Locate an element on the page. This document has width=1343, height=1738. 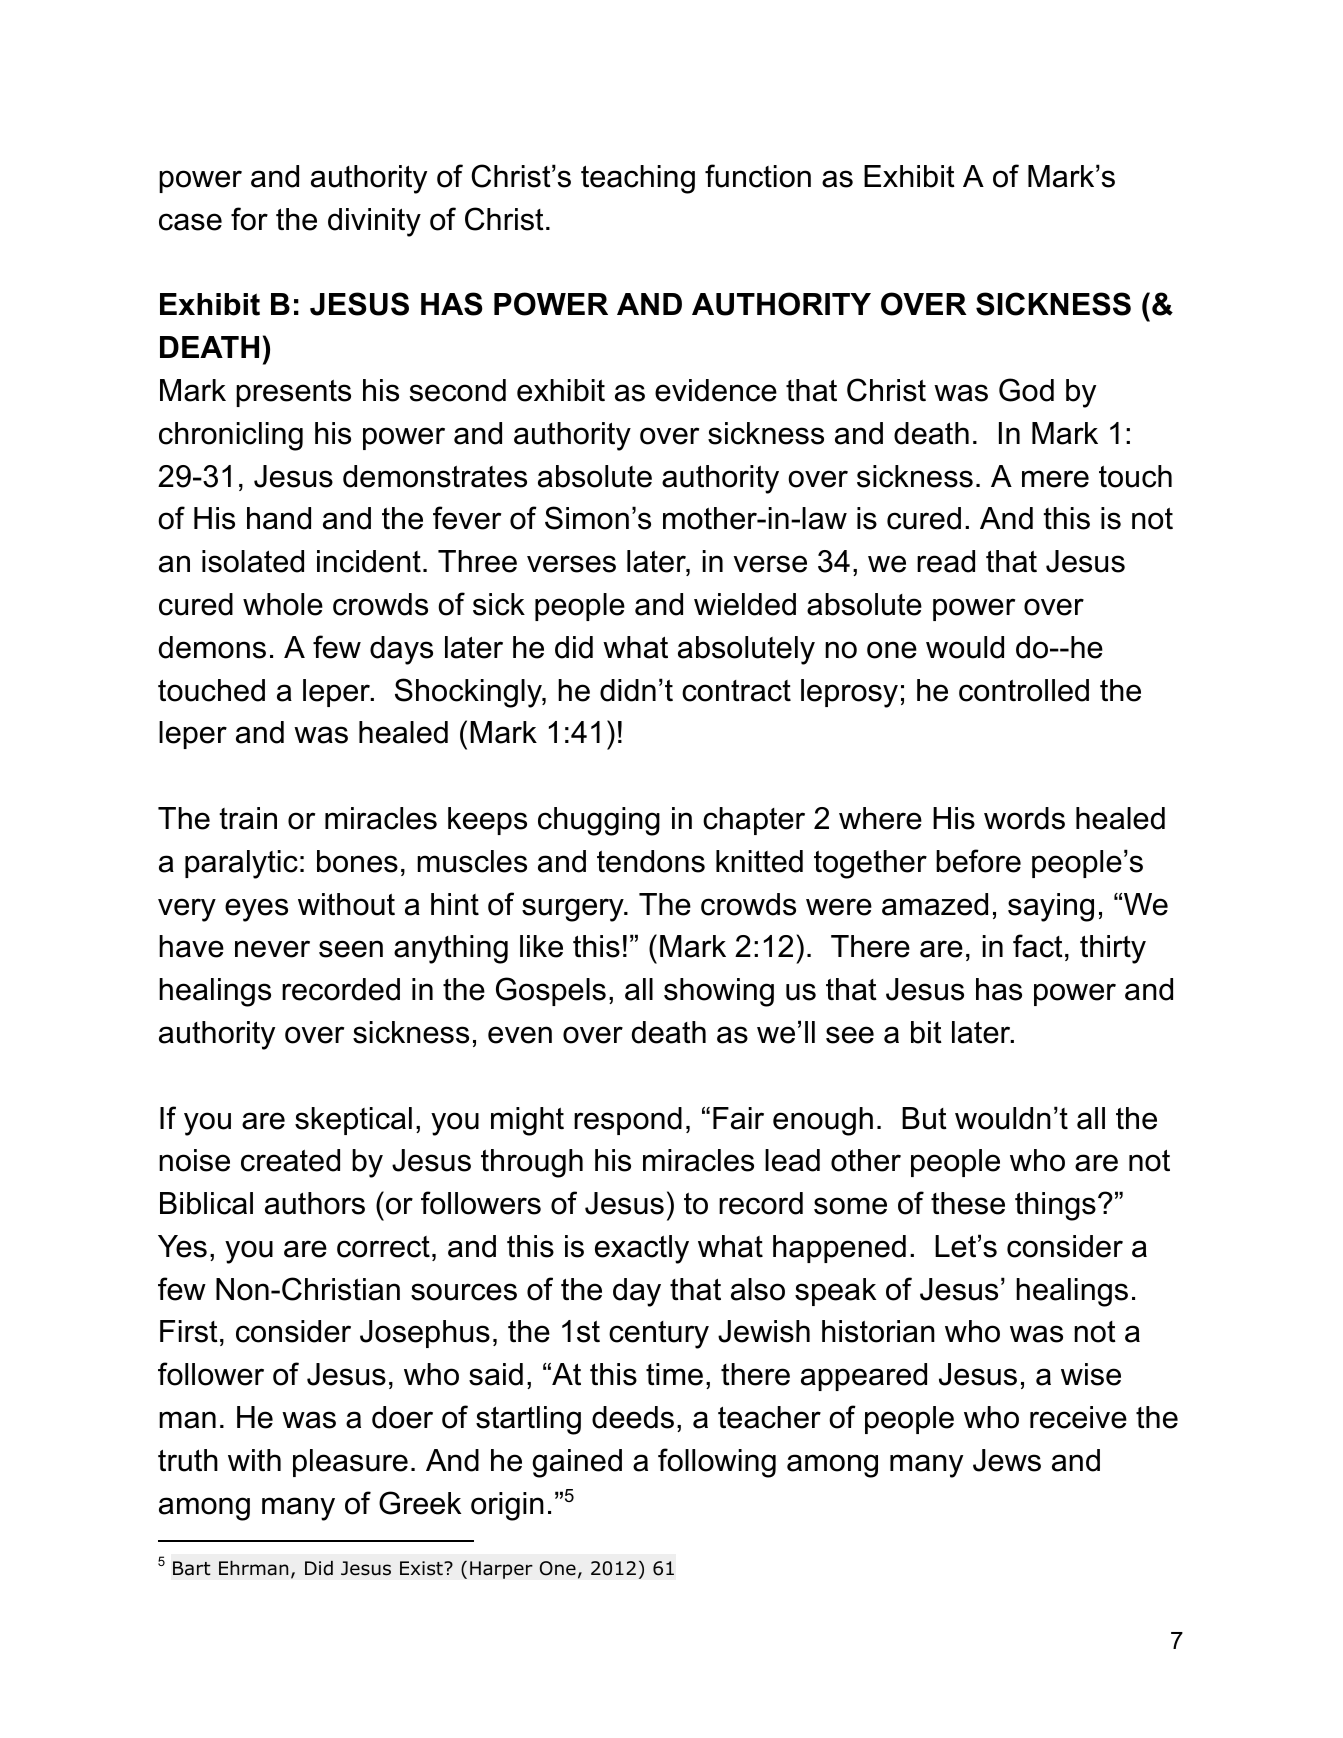
divinity is located at coordinates (374, 222).
